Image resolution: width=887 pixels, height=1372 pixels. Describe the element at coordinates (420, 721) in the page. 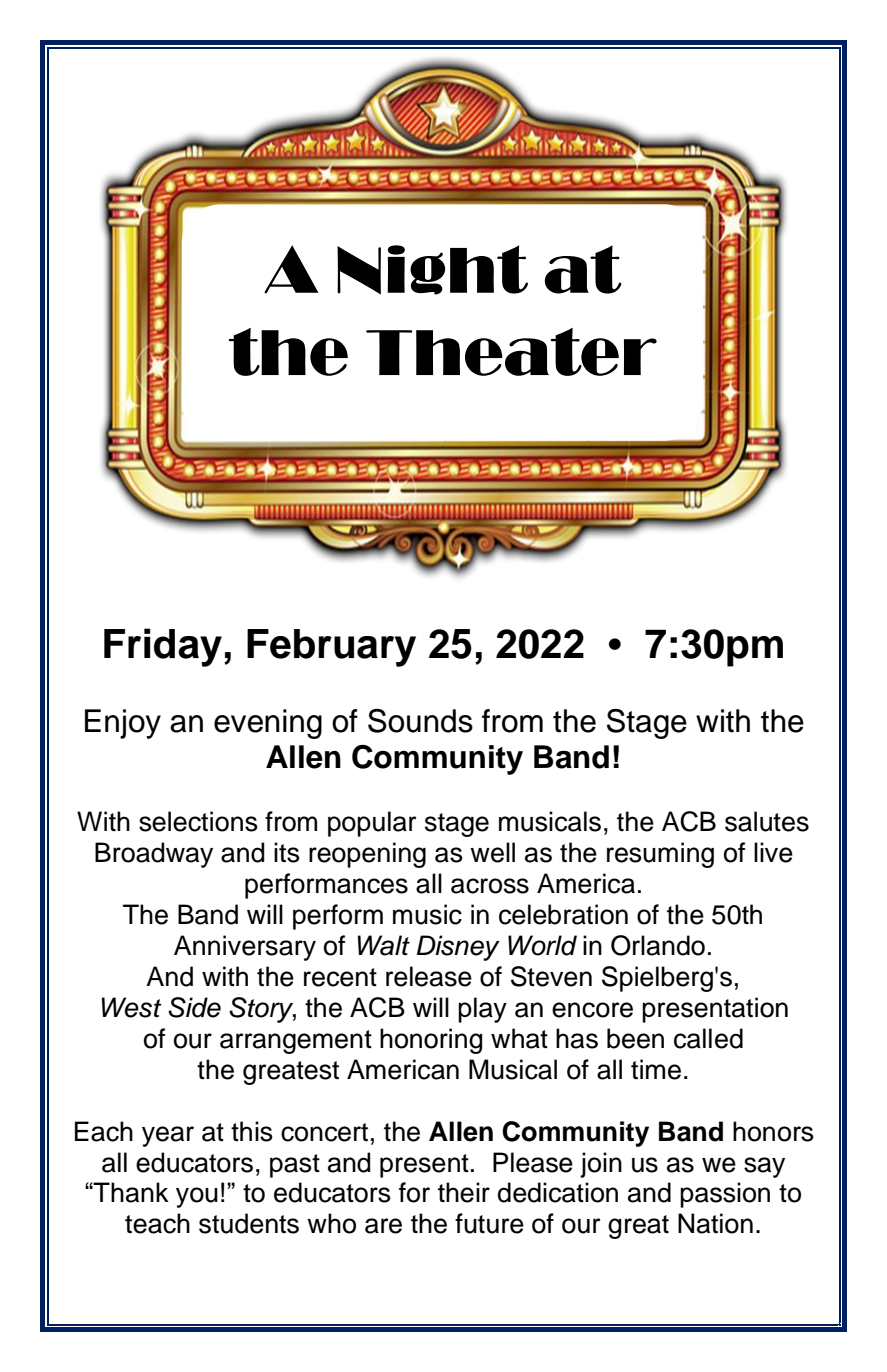

I see `Sounds` at that location.
